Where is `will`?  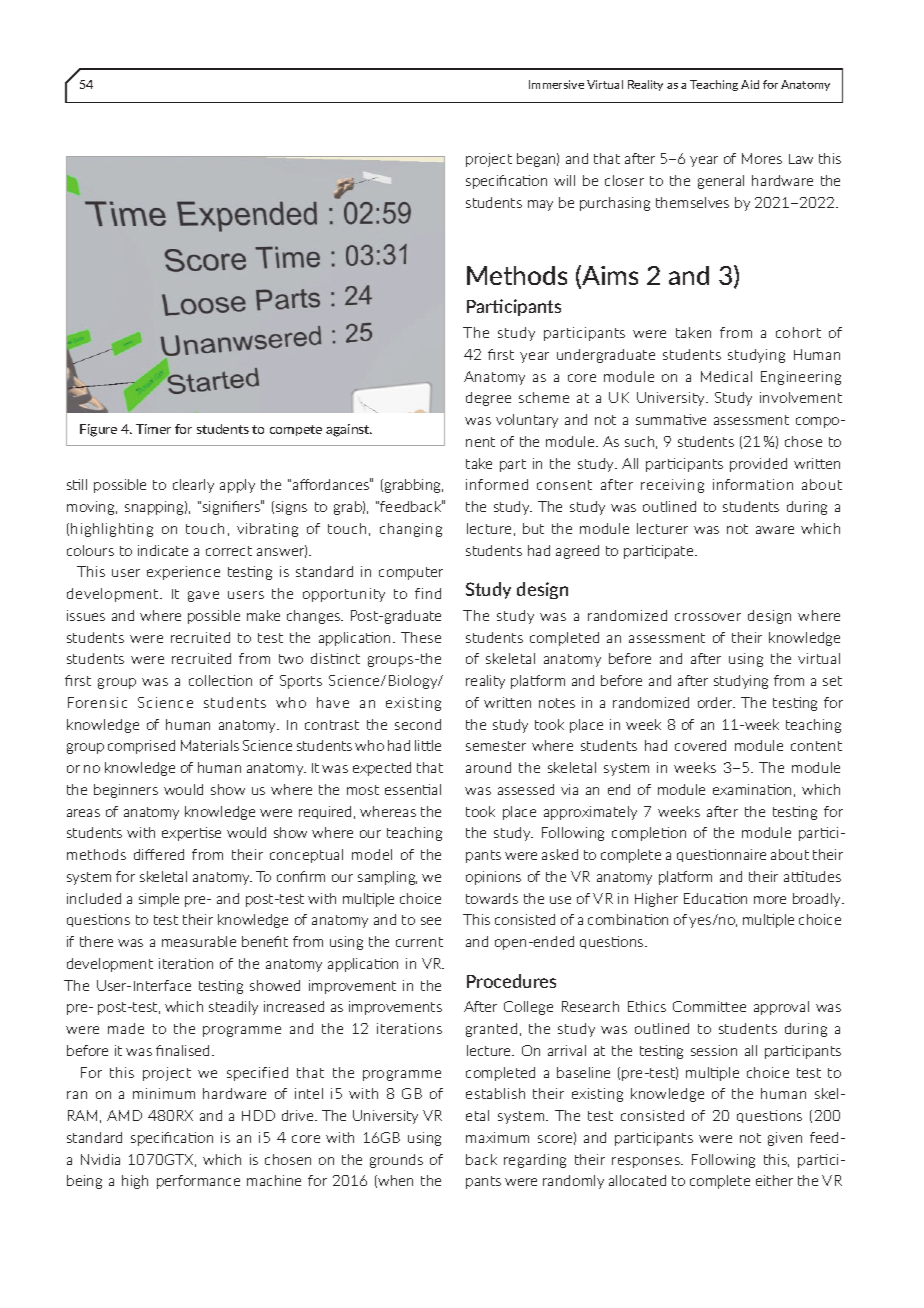 will is located at coordinates (564, 180).
